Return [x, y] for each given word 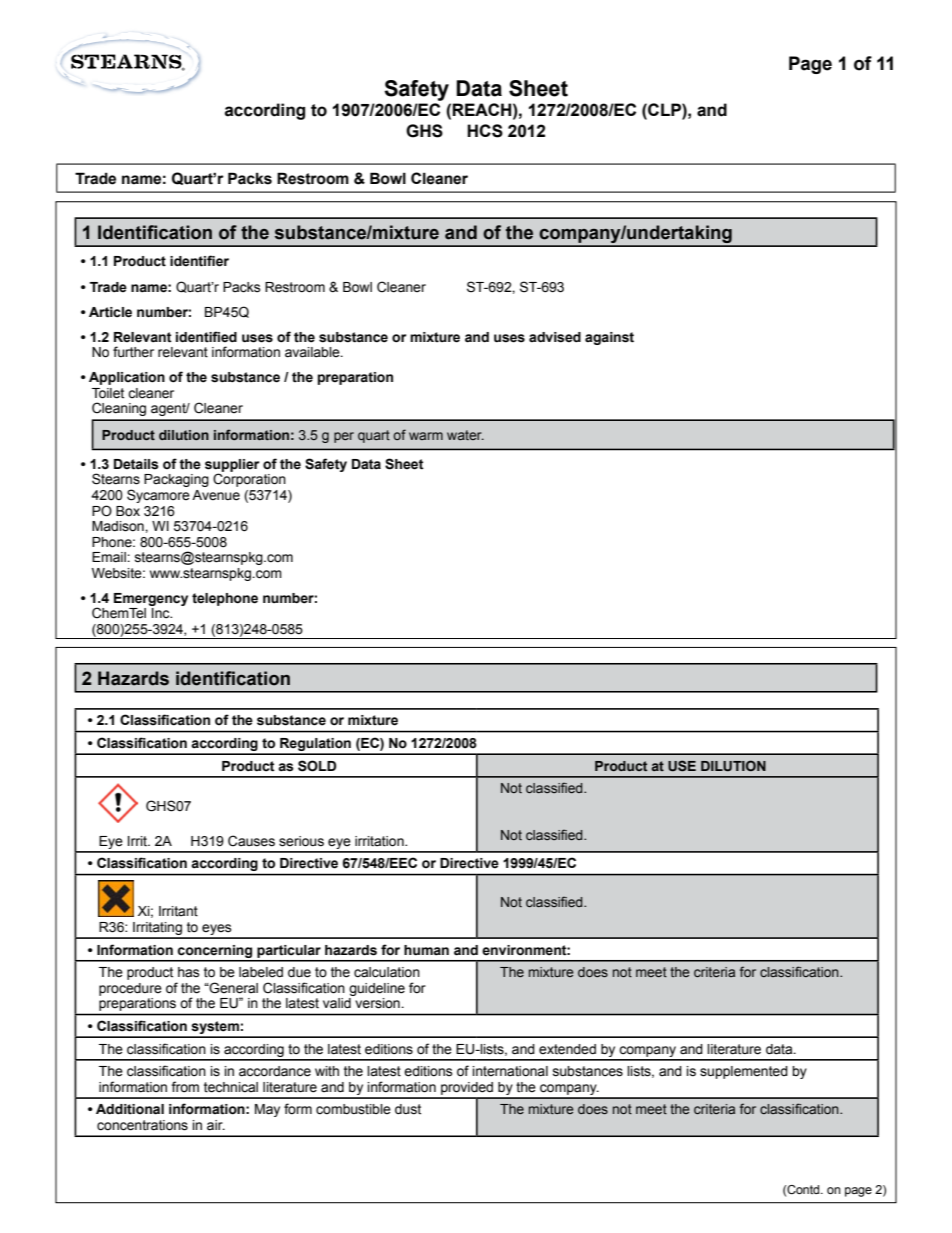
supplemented [744, 1072]
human [426, 950]
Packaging [176, 480]
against [609, 338]
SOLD [317, 766]
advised [555, 337]
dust [408, 1109]
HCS [485, 131]
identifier [199, 261]
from [185, 1087]
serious [301, 841]
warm [426, 436]
